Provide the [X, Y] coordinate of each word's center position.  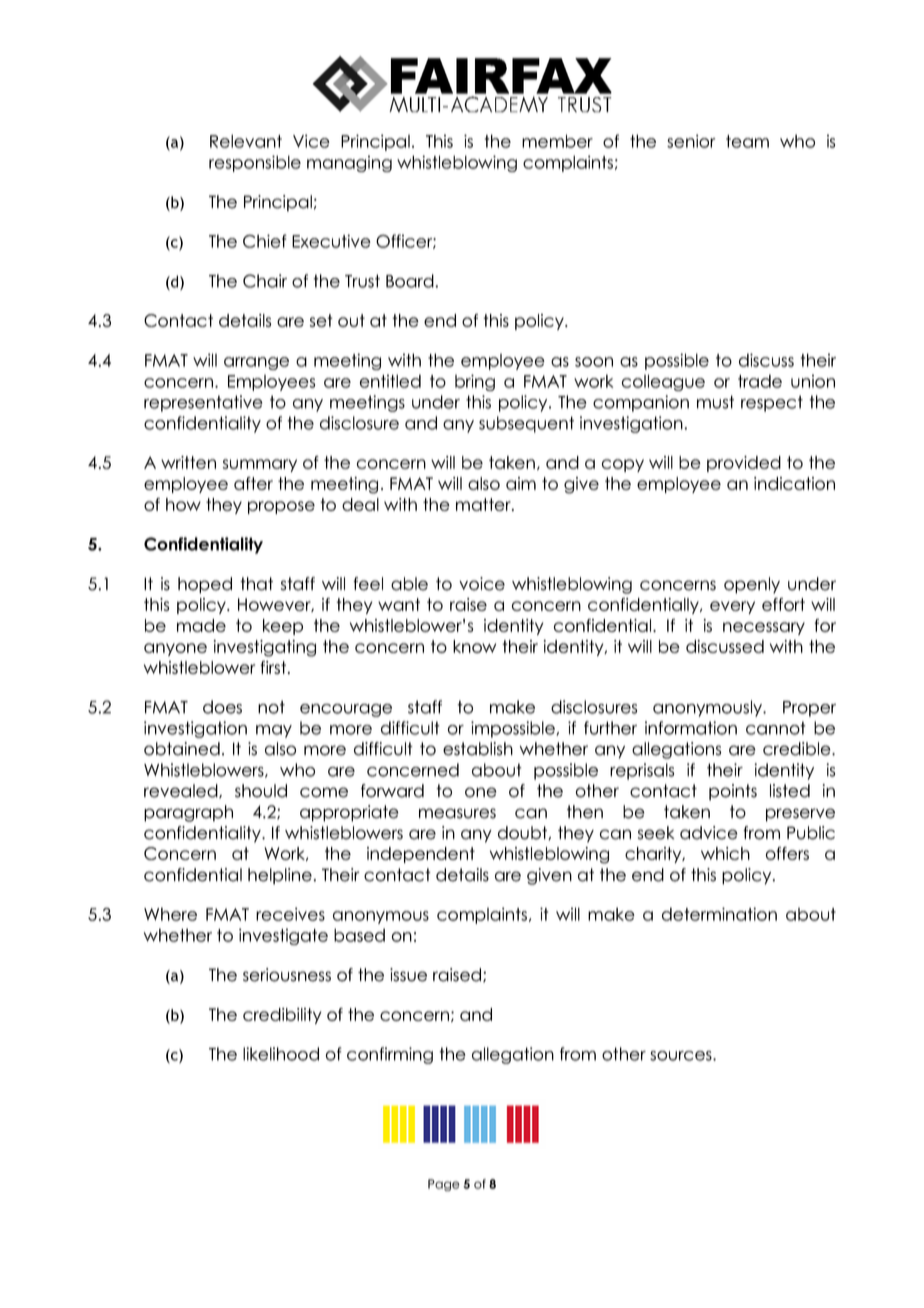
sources [682, 1056]
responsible [255, 163]
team [747, 141]
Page [444, 1185]
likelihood [281, 1054]
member [557, 141]
